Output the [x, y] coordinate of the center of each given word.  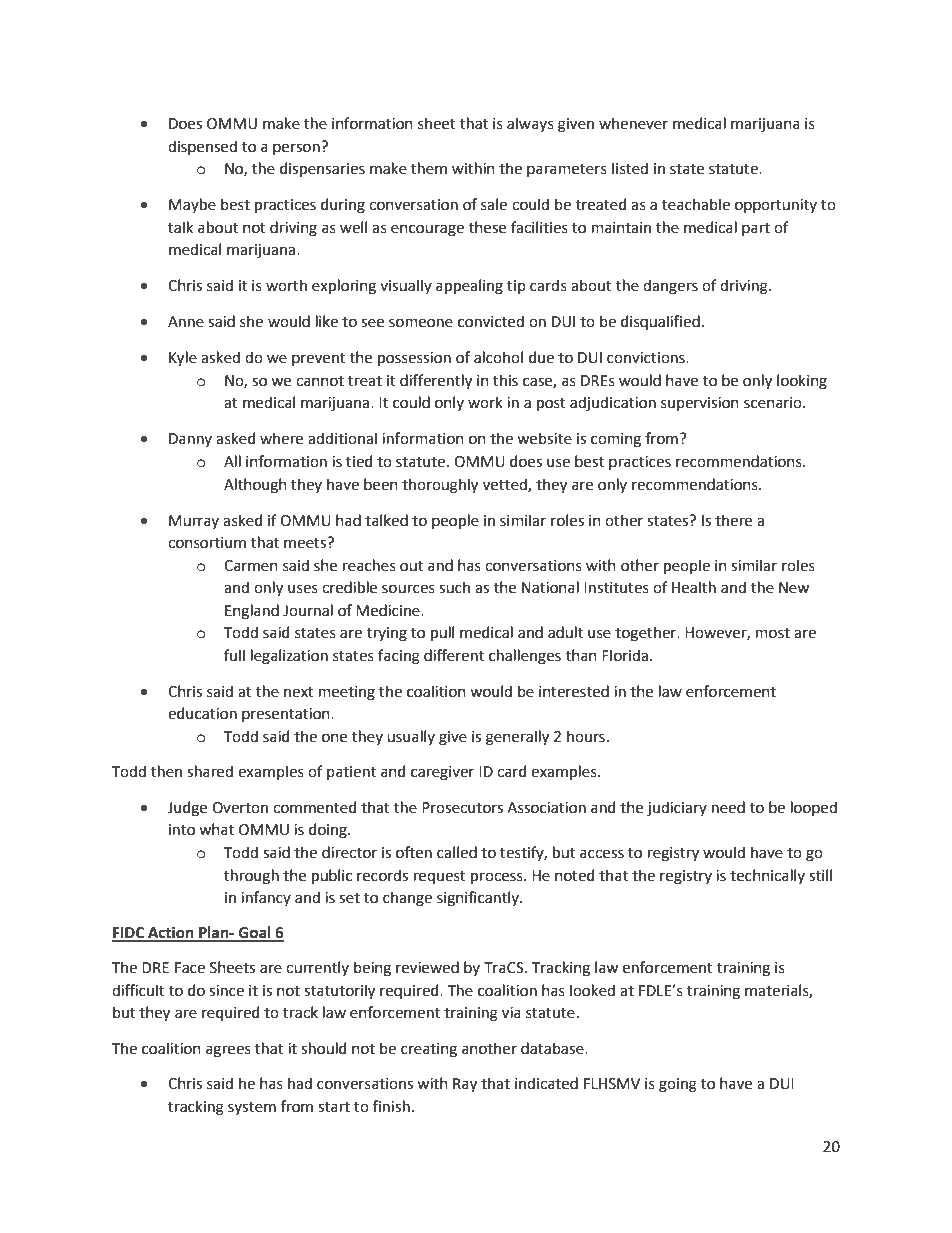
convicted [491, 321]
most [773, 633]
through [251, 877]
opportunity [776, 206]
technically [767, 876]
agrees [228, 1051]
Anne [186, 322]
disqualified [660, 322]
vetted [506, 485]
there [733, 520]
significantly [479, 899]
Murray [194, 522]
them [429, 168]
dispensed [202, 147]
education [202, 713]
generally [517, 738]
